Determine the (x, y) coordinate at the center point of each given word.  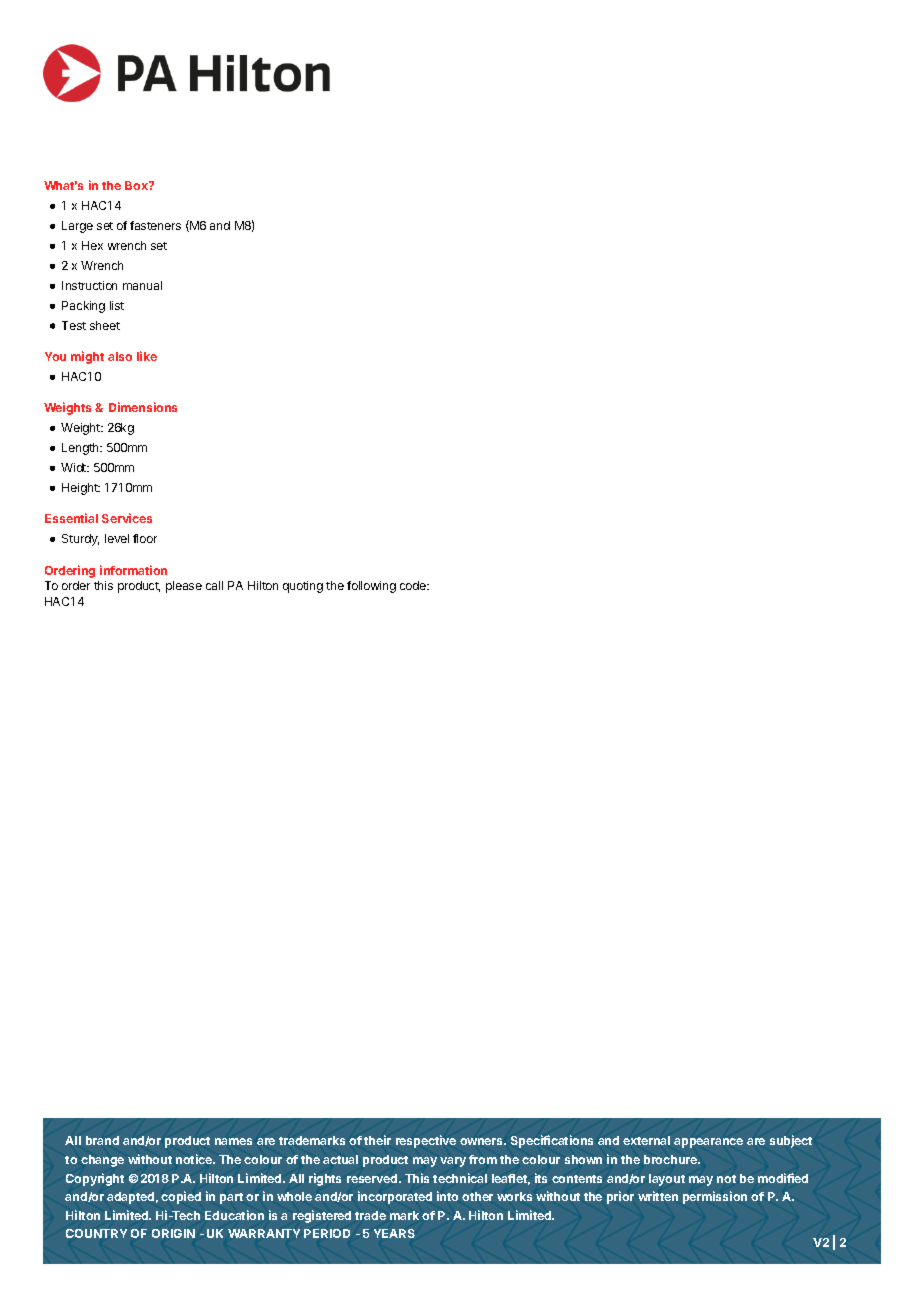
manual (142, 285)
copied (181, 1197)
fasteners (155, 225)
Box (137, 185)
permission (715, 1197)
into (447, 1196)
